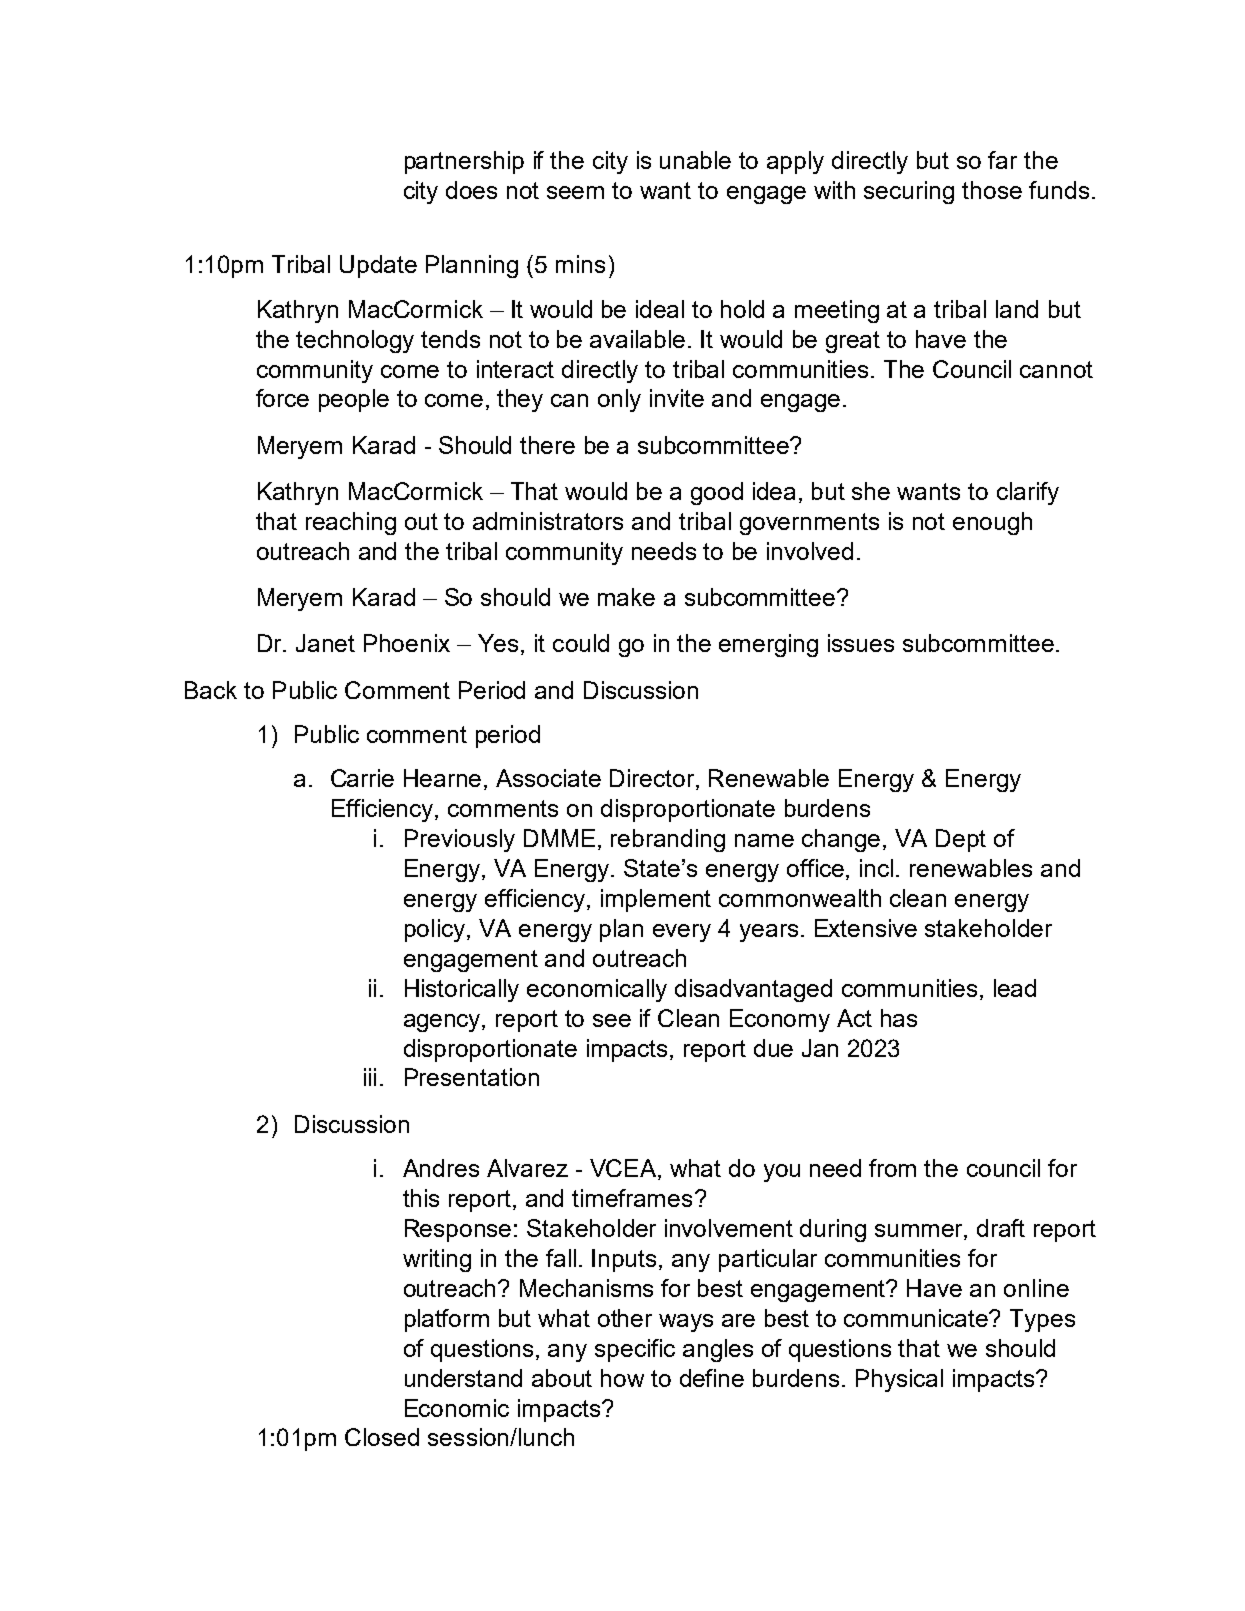 The height and width of the document is (1611, 1245). Describe the element at coordinates (899, 1380) in the document. I see `Physical` at that location.
